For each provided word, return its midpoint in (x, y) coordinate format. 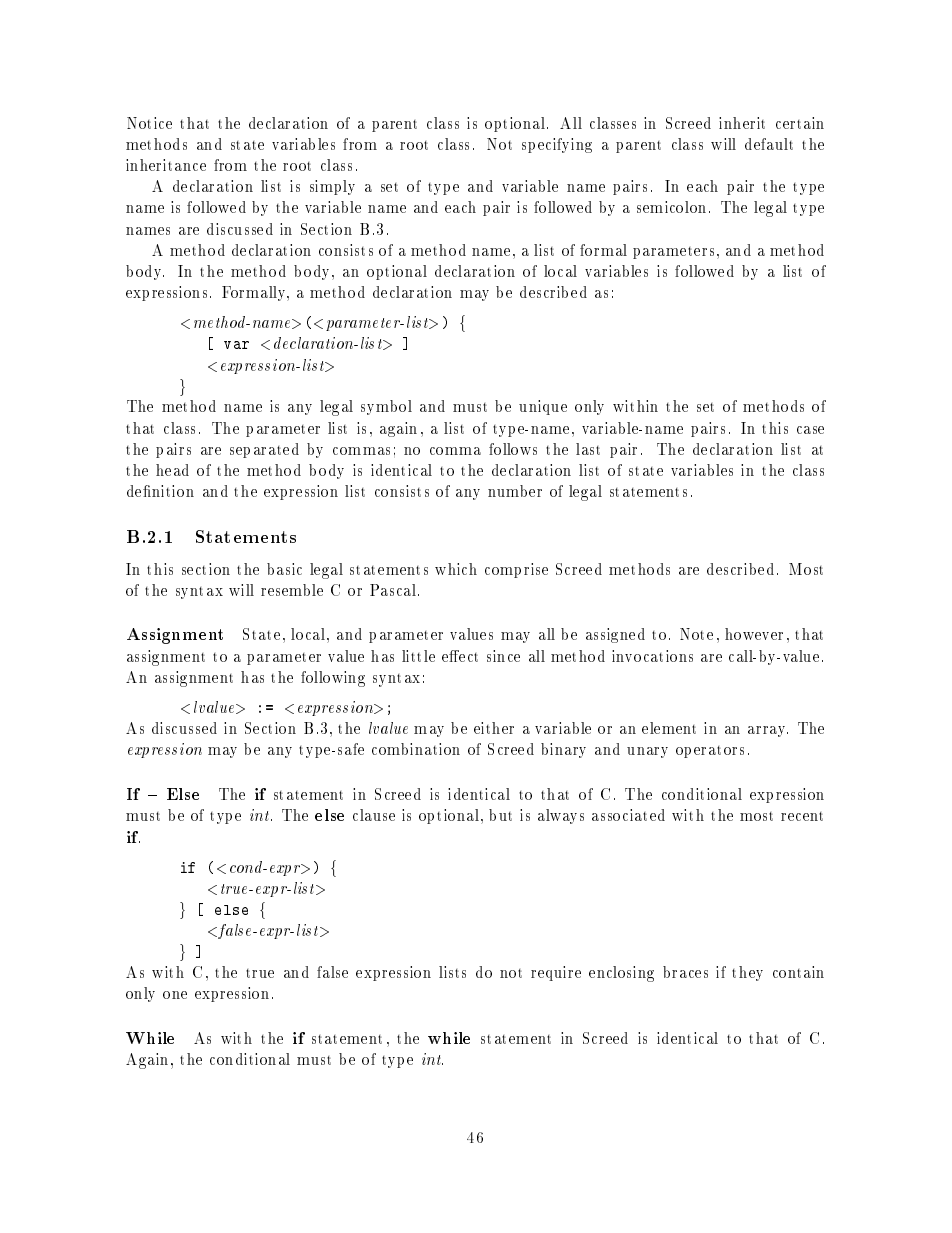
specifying (557, 145)
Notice (149, 123)
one (175, 995)
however (754, 634)
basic (284, 569)
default (769, 144)
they (747, 973)
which (456, 569)
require (556, 973)
